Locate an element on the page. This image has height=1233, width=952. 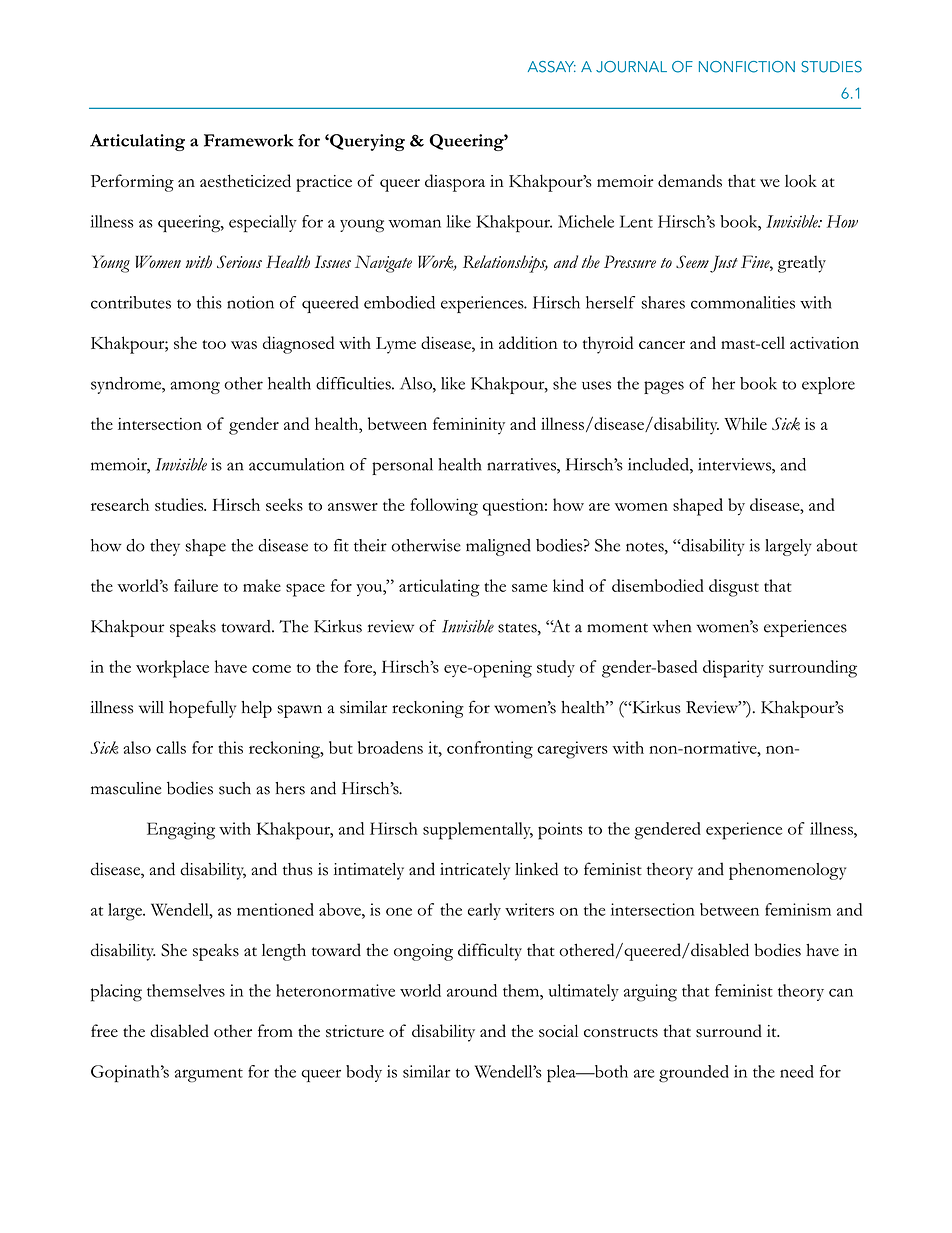
NONFICTION is located at coordinates (747, 67).
